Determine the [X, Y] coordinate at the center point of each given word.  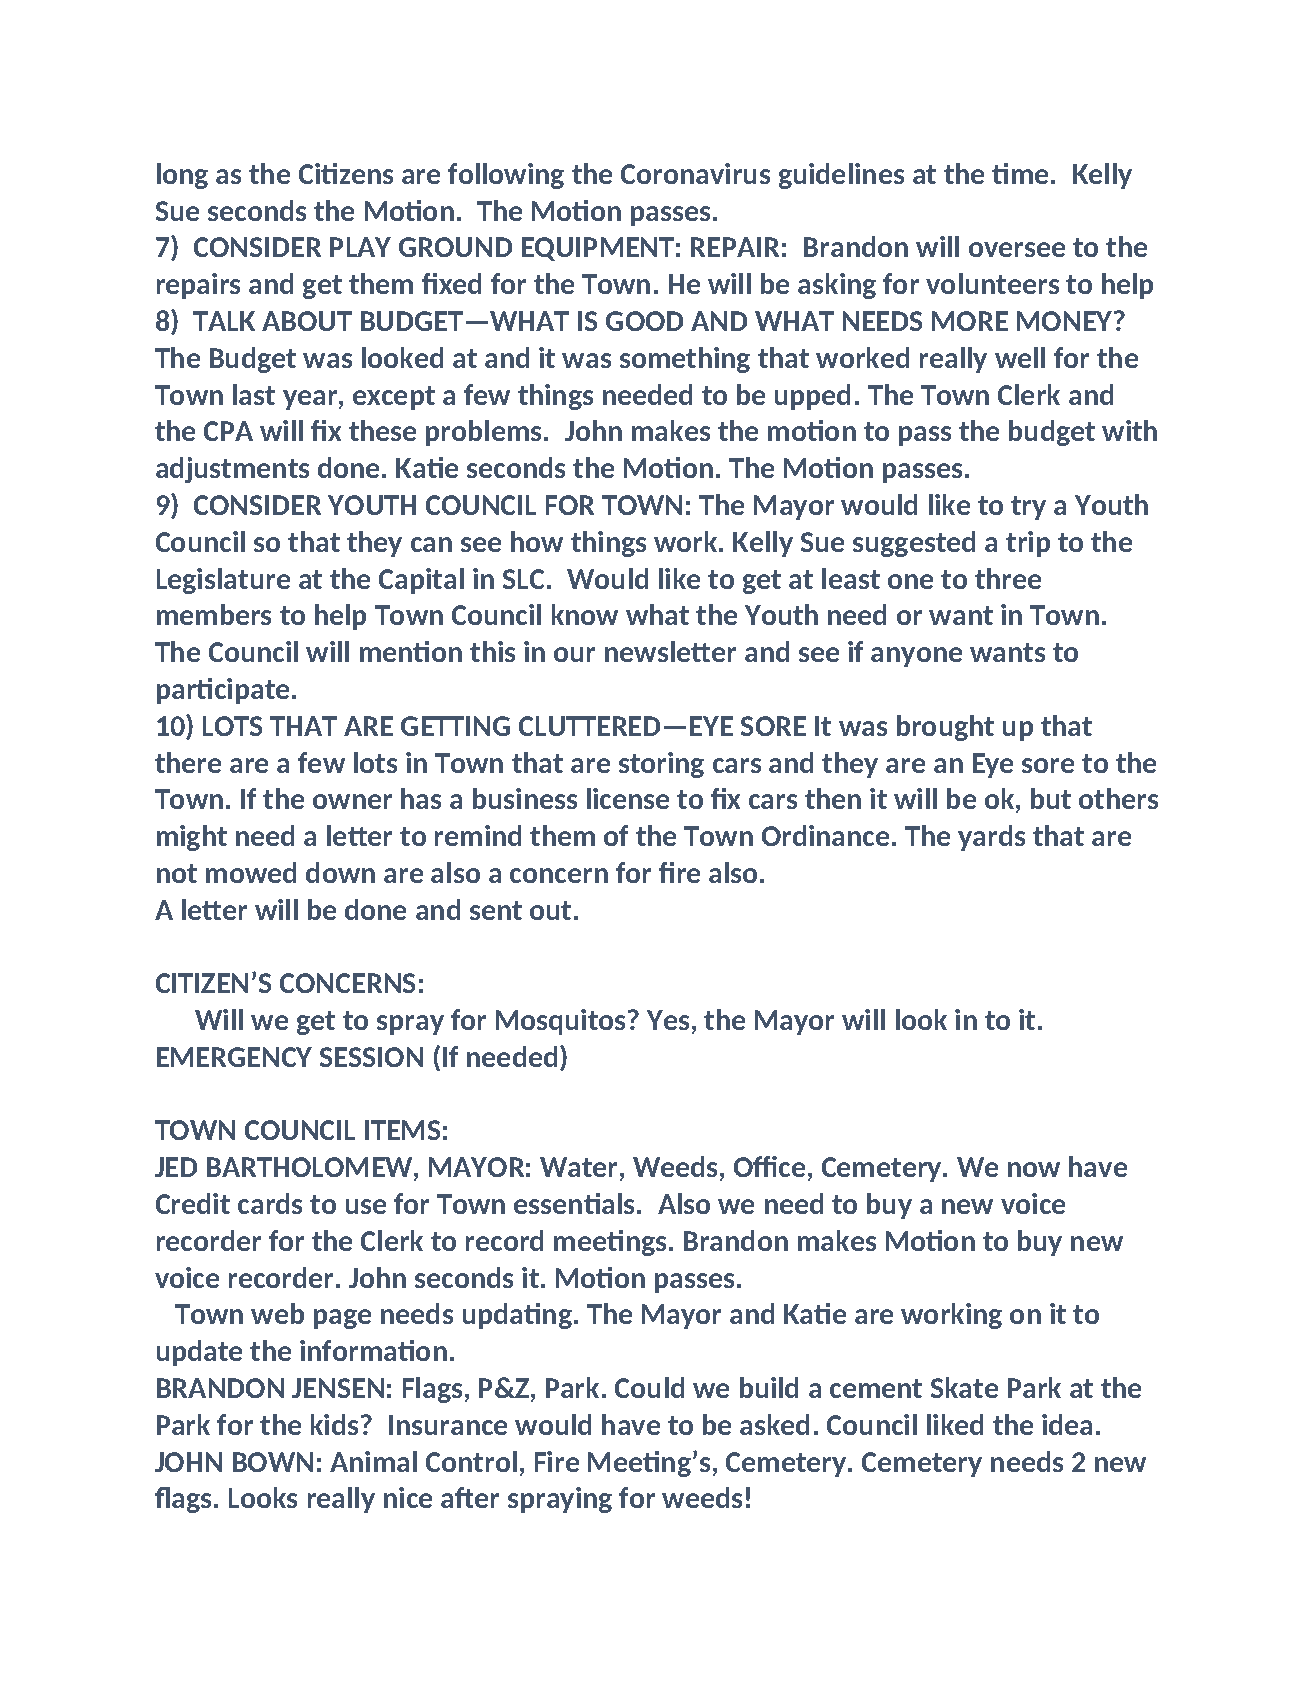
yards [991, 838]
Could [649, 1387]
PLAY [360, 247]
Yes [668, 1020]
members [214, 614]
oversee [1017, 249]
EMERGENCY [234, 1057]
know [585, 614]
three [1008, 578]
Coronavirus [695, 173]
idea [1067, 1424]
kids [334, 1424]
